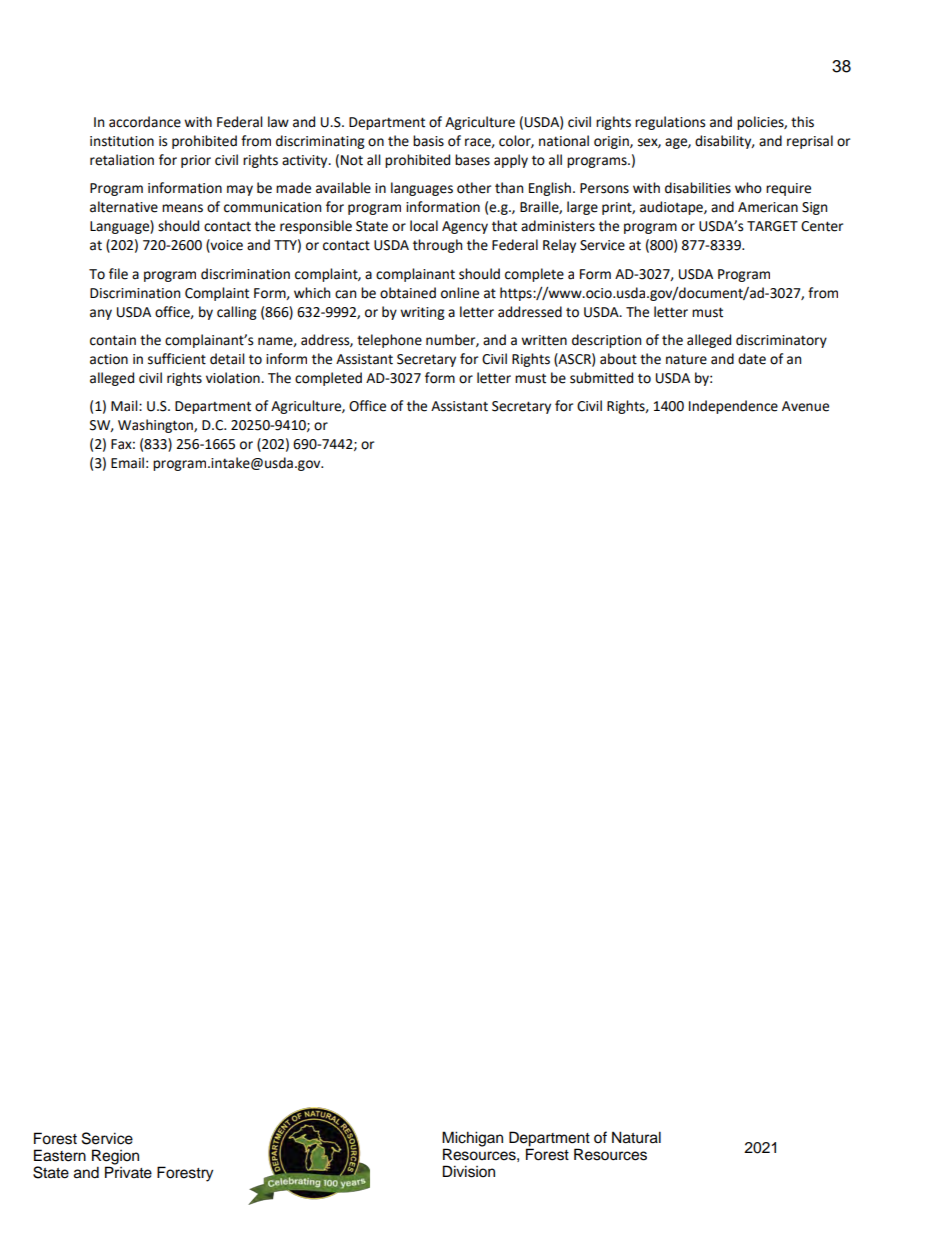 Image resolution: width=952 pixels, height=1233 pixels. I want to click on who, so click(748, 188).
